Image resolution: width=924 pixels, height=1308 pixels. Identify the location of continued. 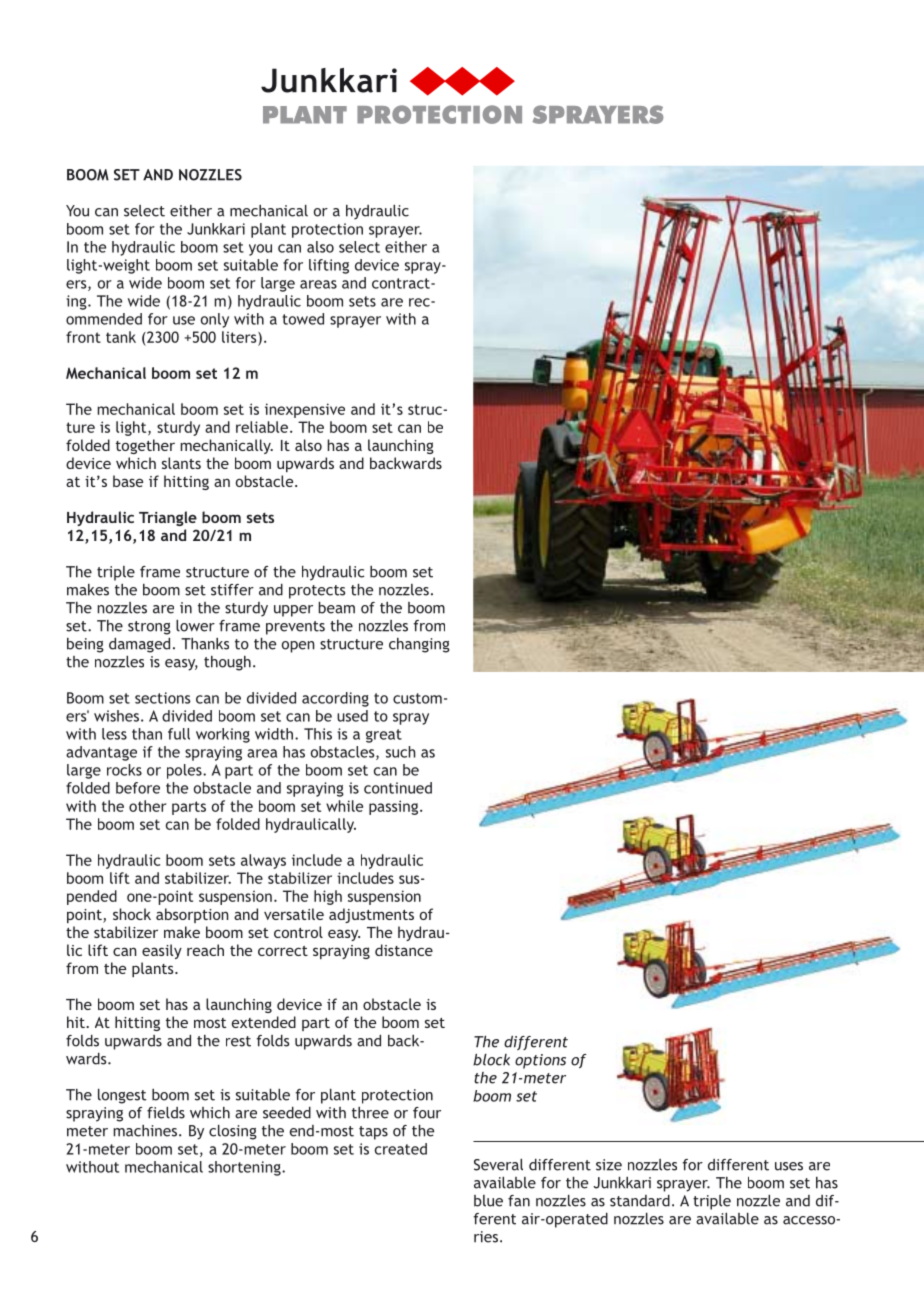
(398, 788).
